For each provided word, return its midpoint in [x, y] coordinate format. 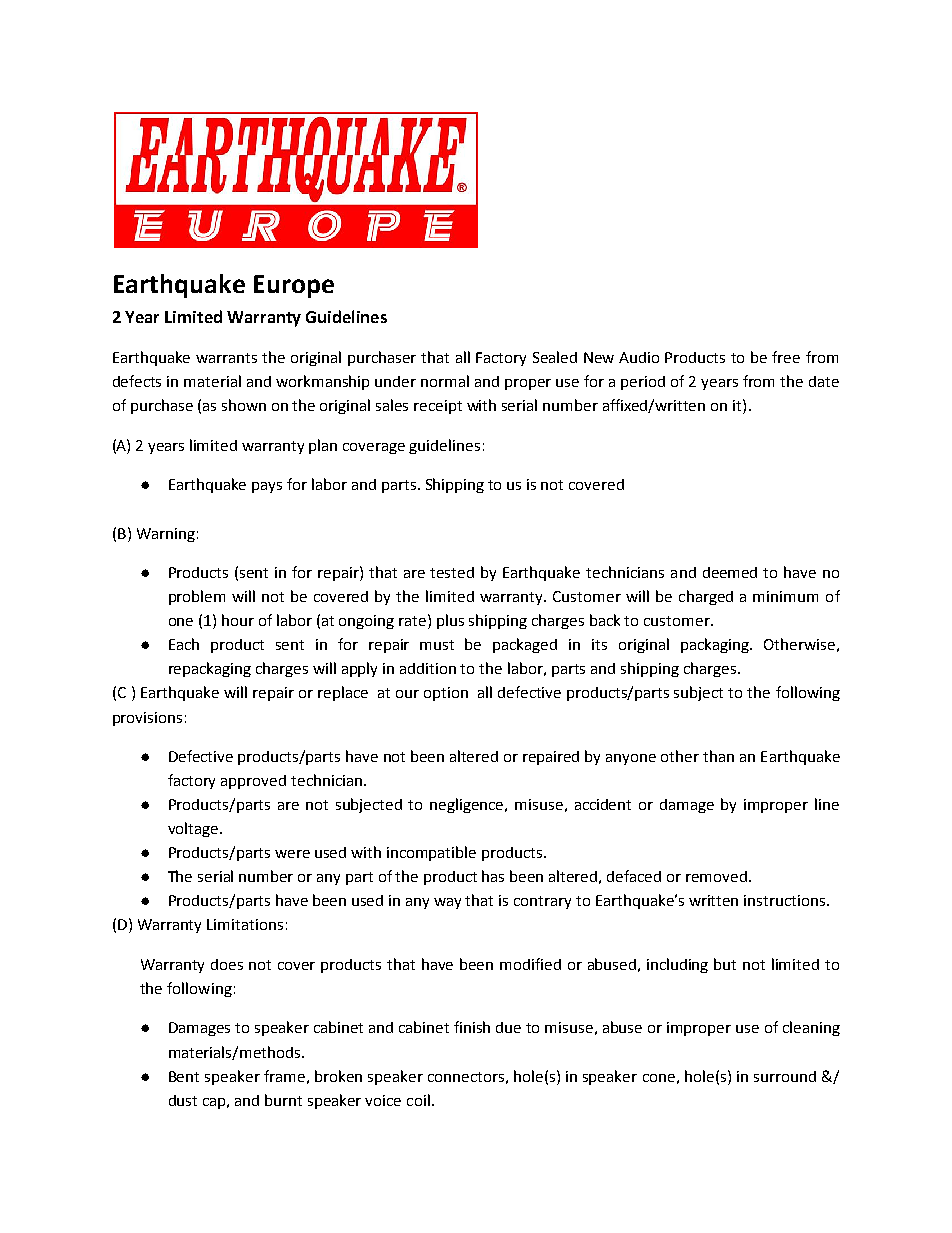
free [786, 357]
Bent [184, 1076]
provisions [147, 719]
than [718, 756]
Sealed [555, 357]
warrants [226, 358]
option [446, 694]
